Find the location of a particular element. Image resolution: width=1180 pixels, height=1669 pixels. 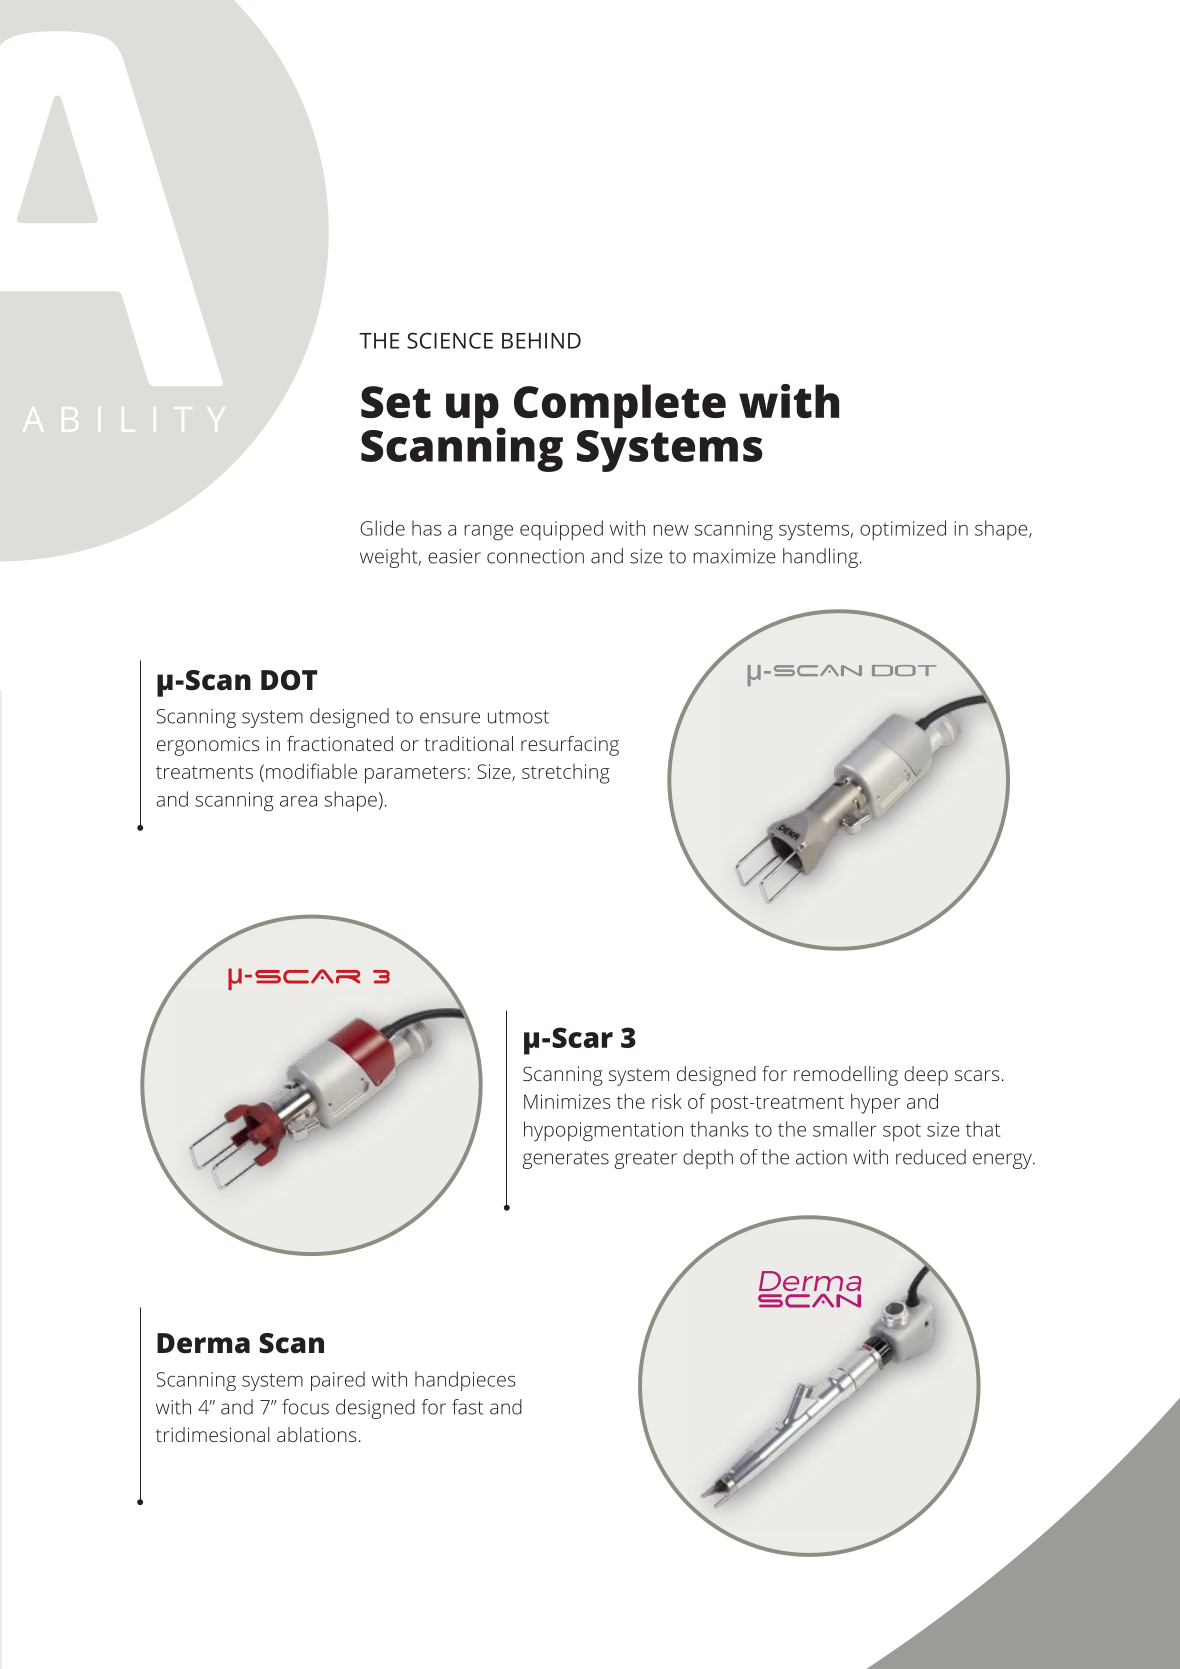

reduced is located at coordinates (931, 1157).
